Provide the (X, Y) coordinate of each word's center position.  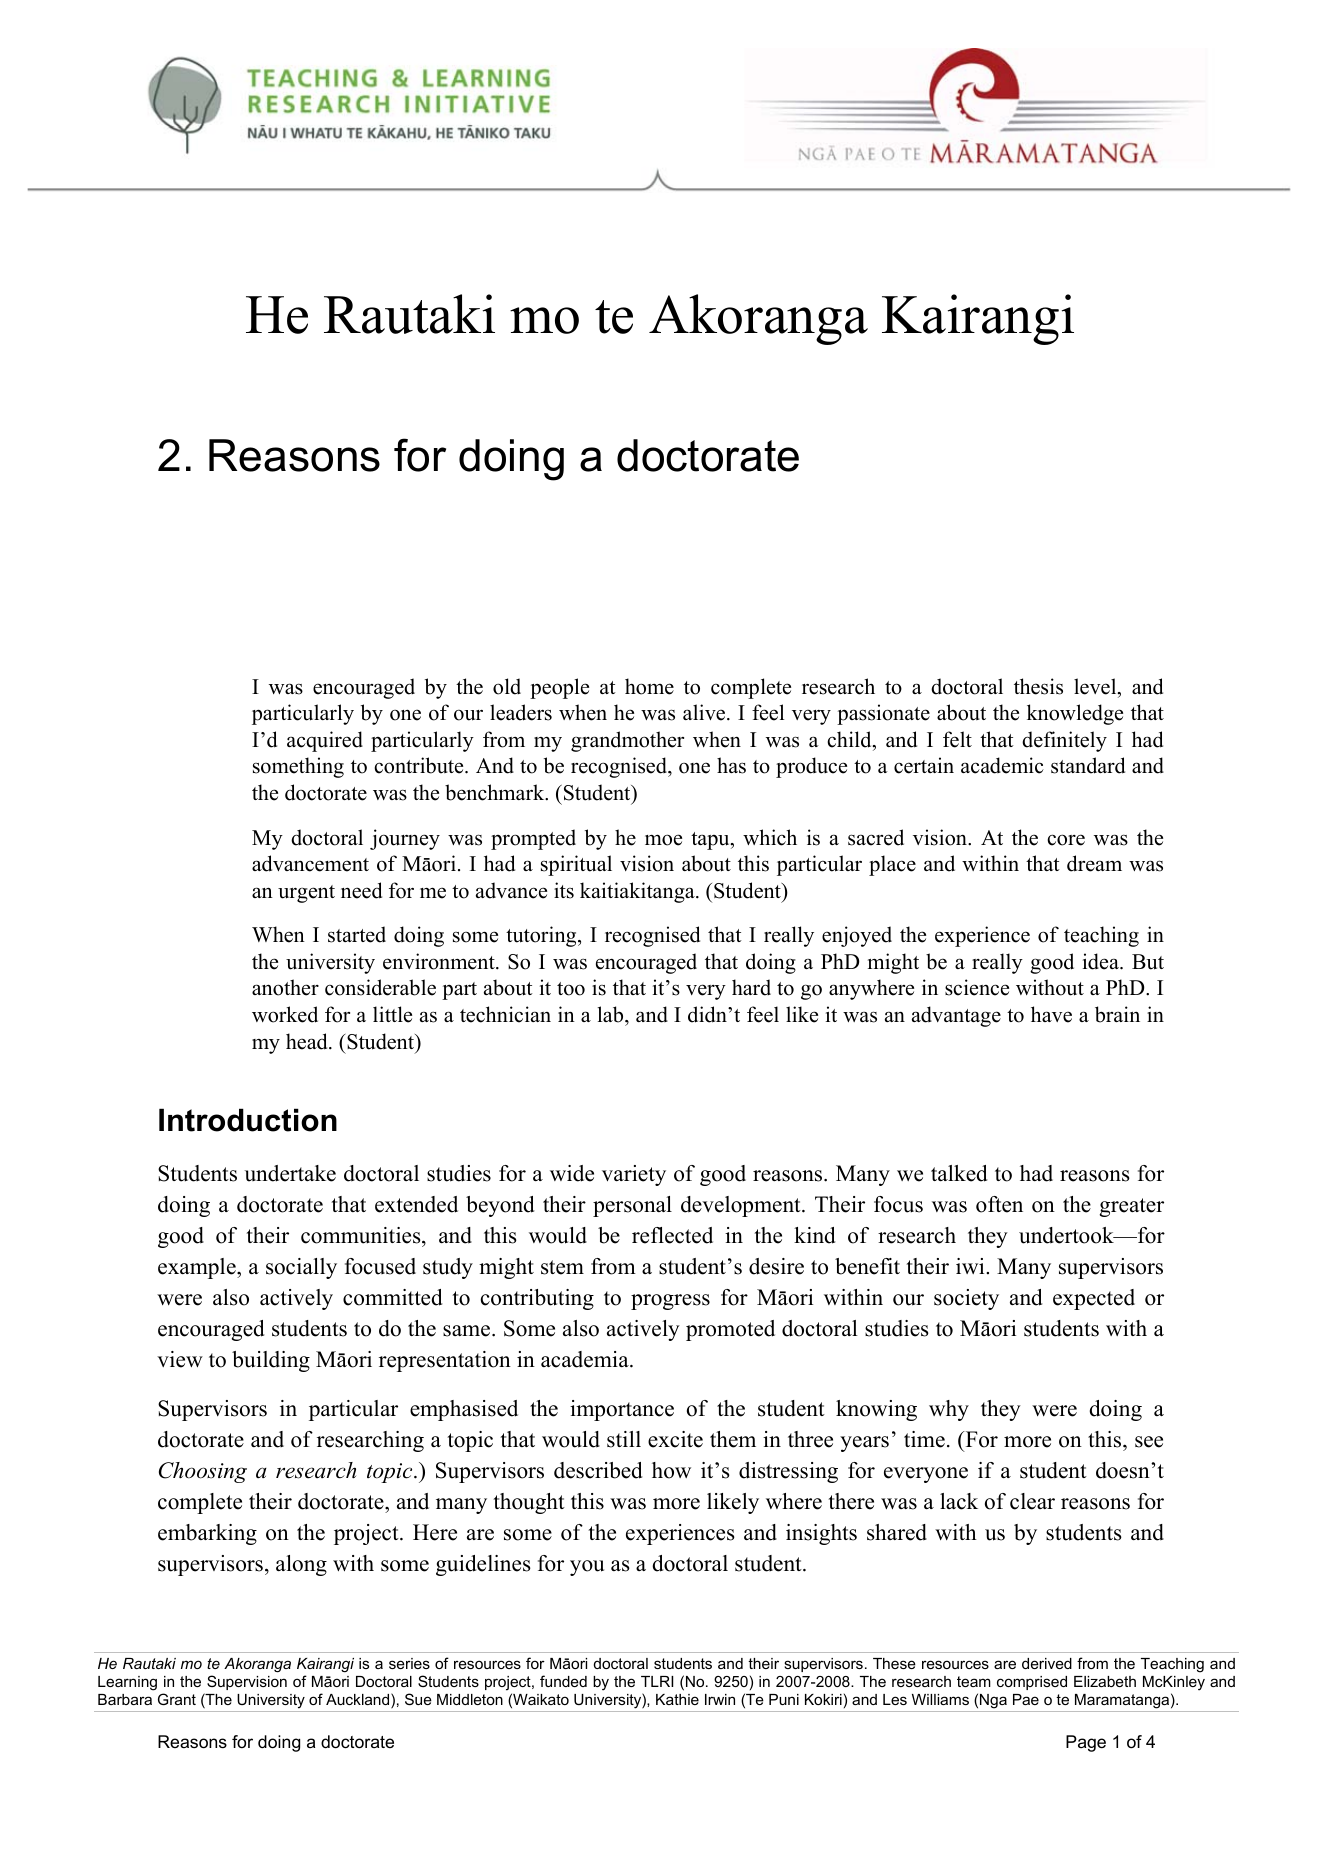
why (949, 1410)
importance (622, 1410)
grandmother (627, 741)
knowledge (1075, 714)
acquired (325, 741)
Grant (177, 1699)
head (308, 1041)
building (271, 1361)
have (1051, 1014)
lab (612, 1014)
